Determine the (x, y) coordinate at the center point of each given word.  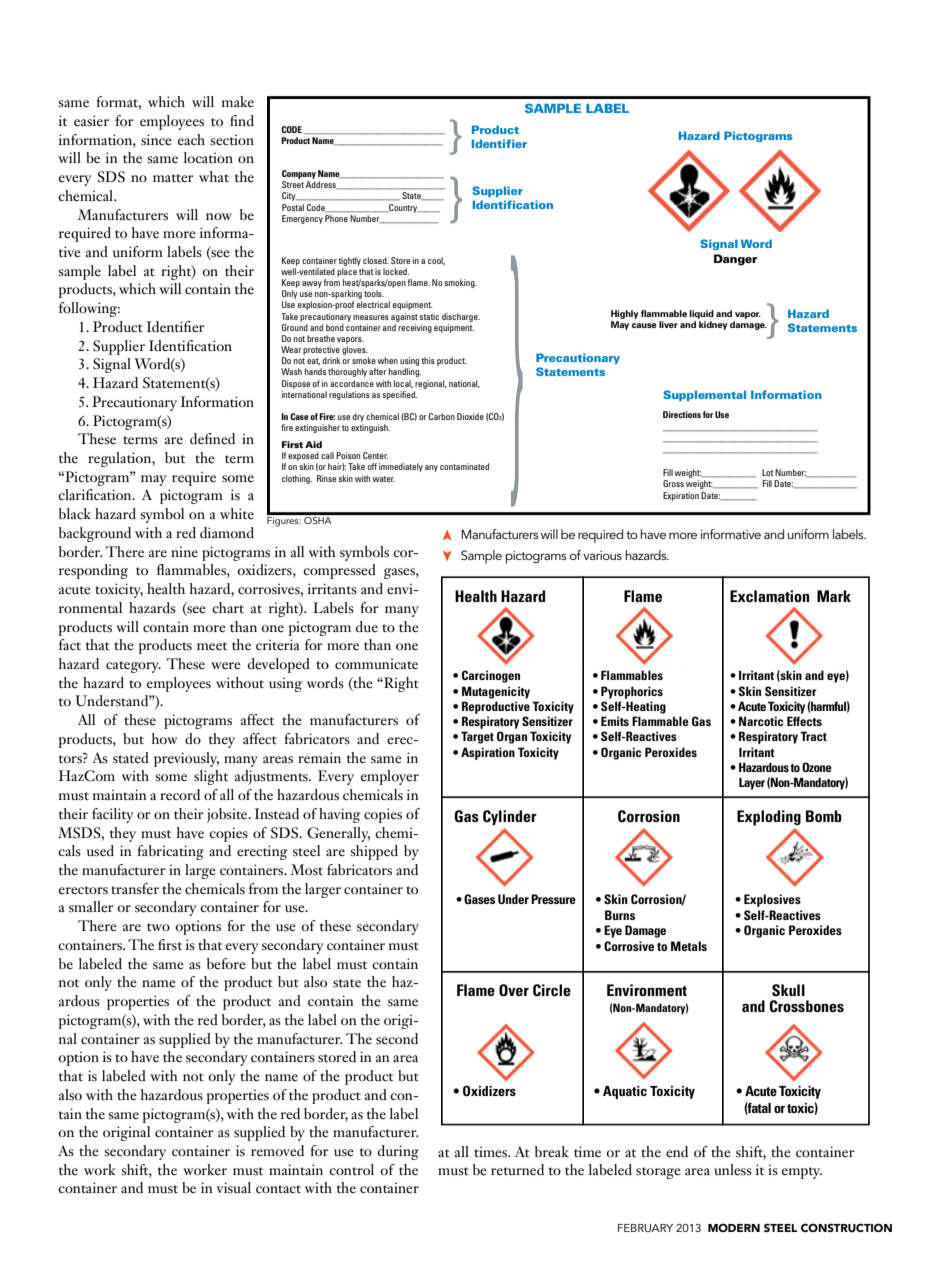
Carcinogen (491, 676)
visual (233, 1187)
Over (514, 990)
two (158, 927)
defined (212, 439)
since (156, 140)
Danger (735, 260)
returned (517, 1170)
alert (769, 431)
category (133, 667)
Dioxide (470, 416)
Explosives (772, 900)
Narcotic (761, 721)
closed (376, 260)
